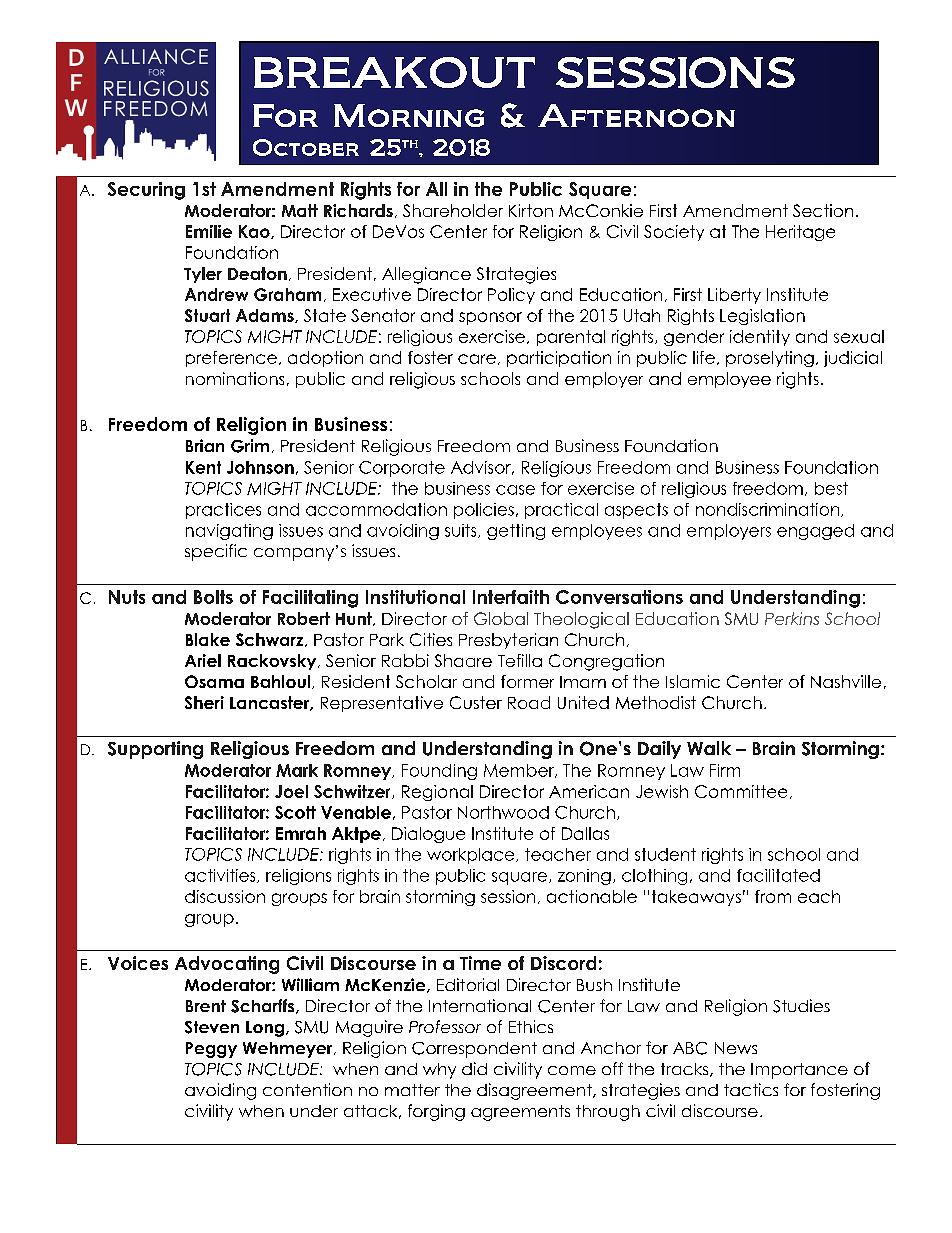 Image resolution: width=952 pixels, height=1233 pixels. Describe the element at coordinates (472, 856) in the document. I see `workplace` at that location.
